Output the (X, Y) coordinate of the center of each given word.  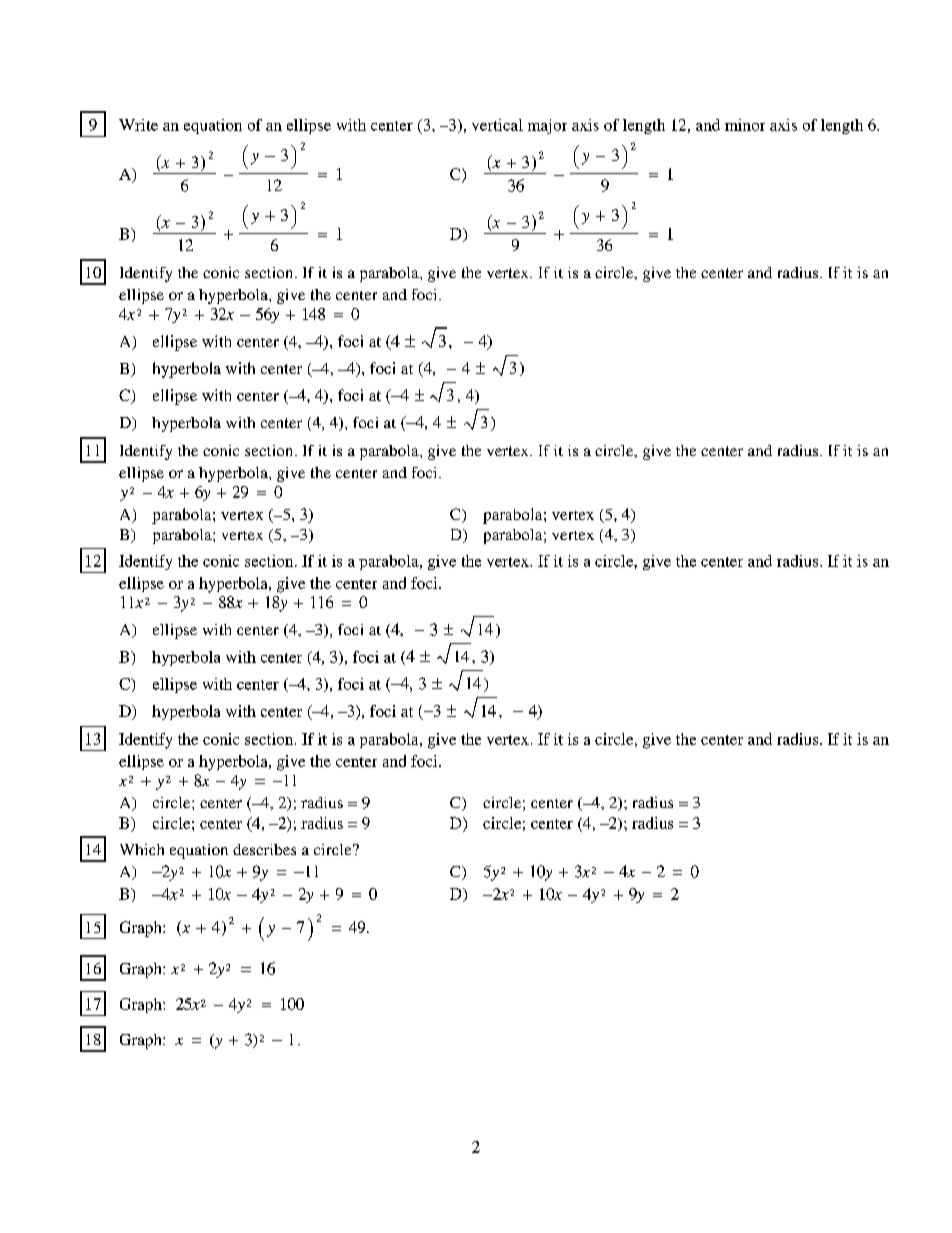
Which (142, 849)
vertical (497, 125)
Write (138, 125)
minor (745, 125)
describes (264, 849)
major (547, 126)
